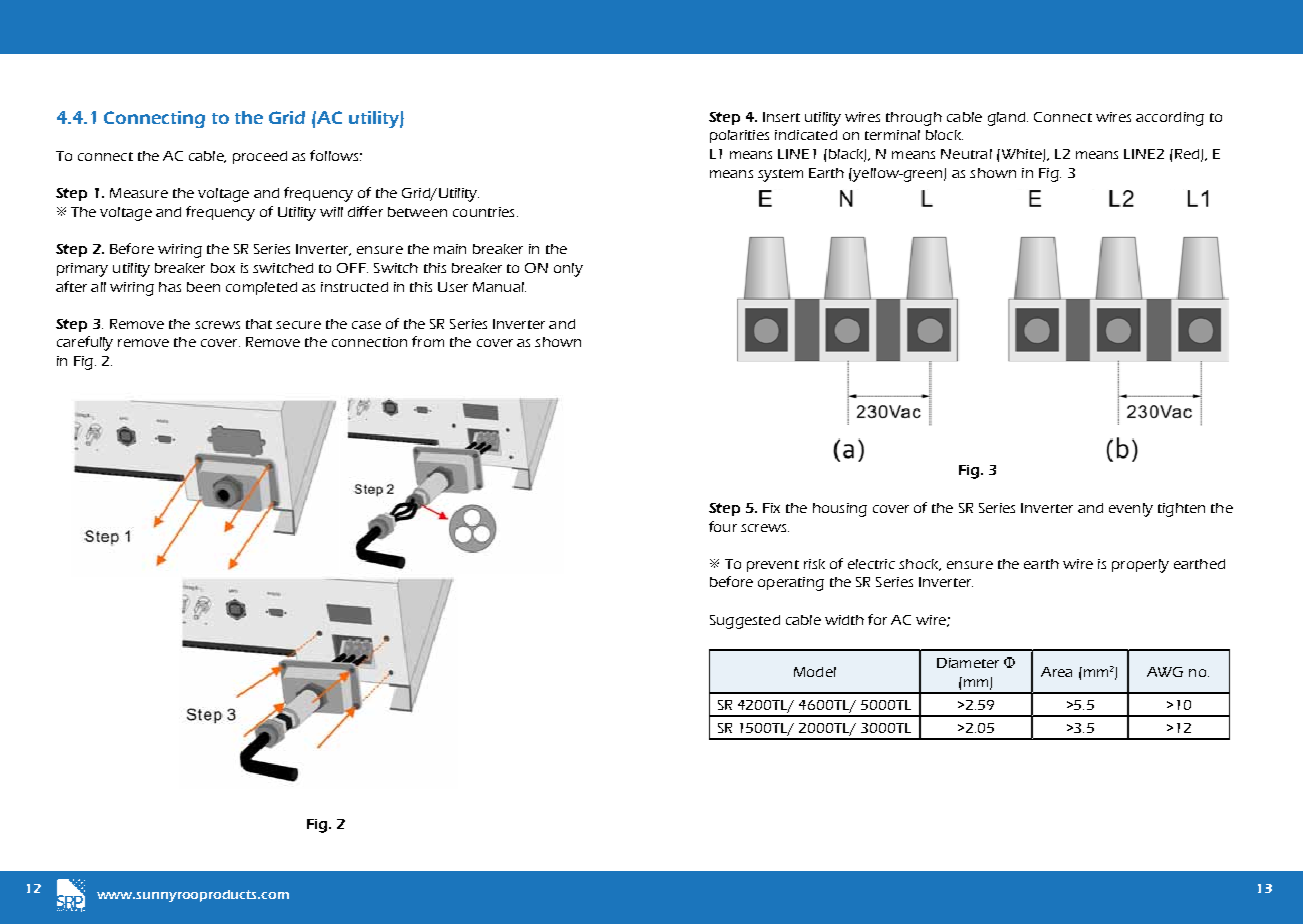  I want to click on proceed, so click(260, 157).
